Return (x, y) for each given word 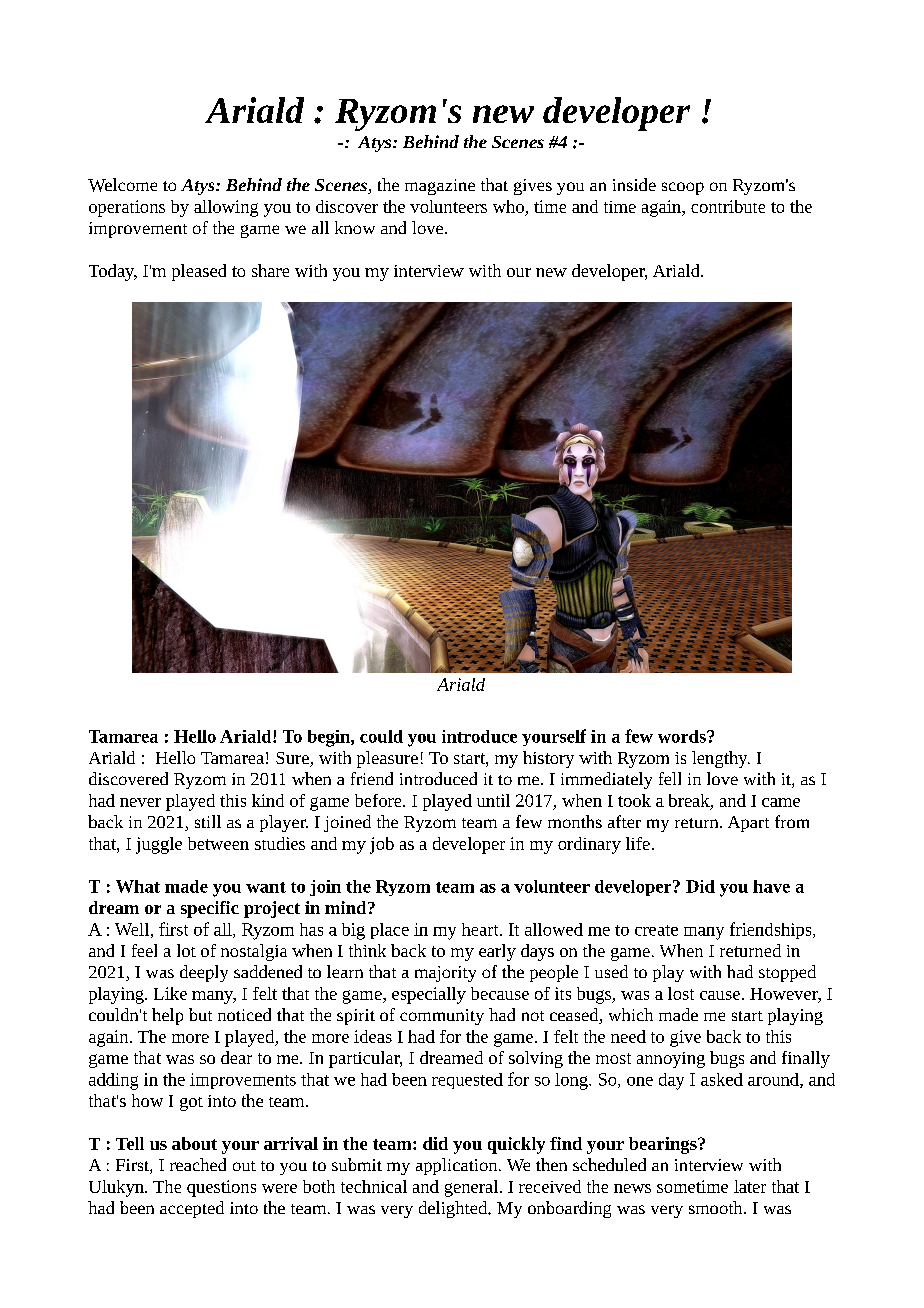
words (683, 736)
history (548, 759)
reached (198, 1164)
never (140, 802)
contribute (728, 206)
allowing (226, 208)
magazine (440, 187)
